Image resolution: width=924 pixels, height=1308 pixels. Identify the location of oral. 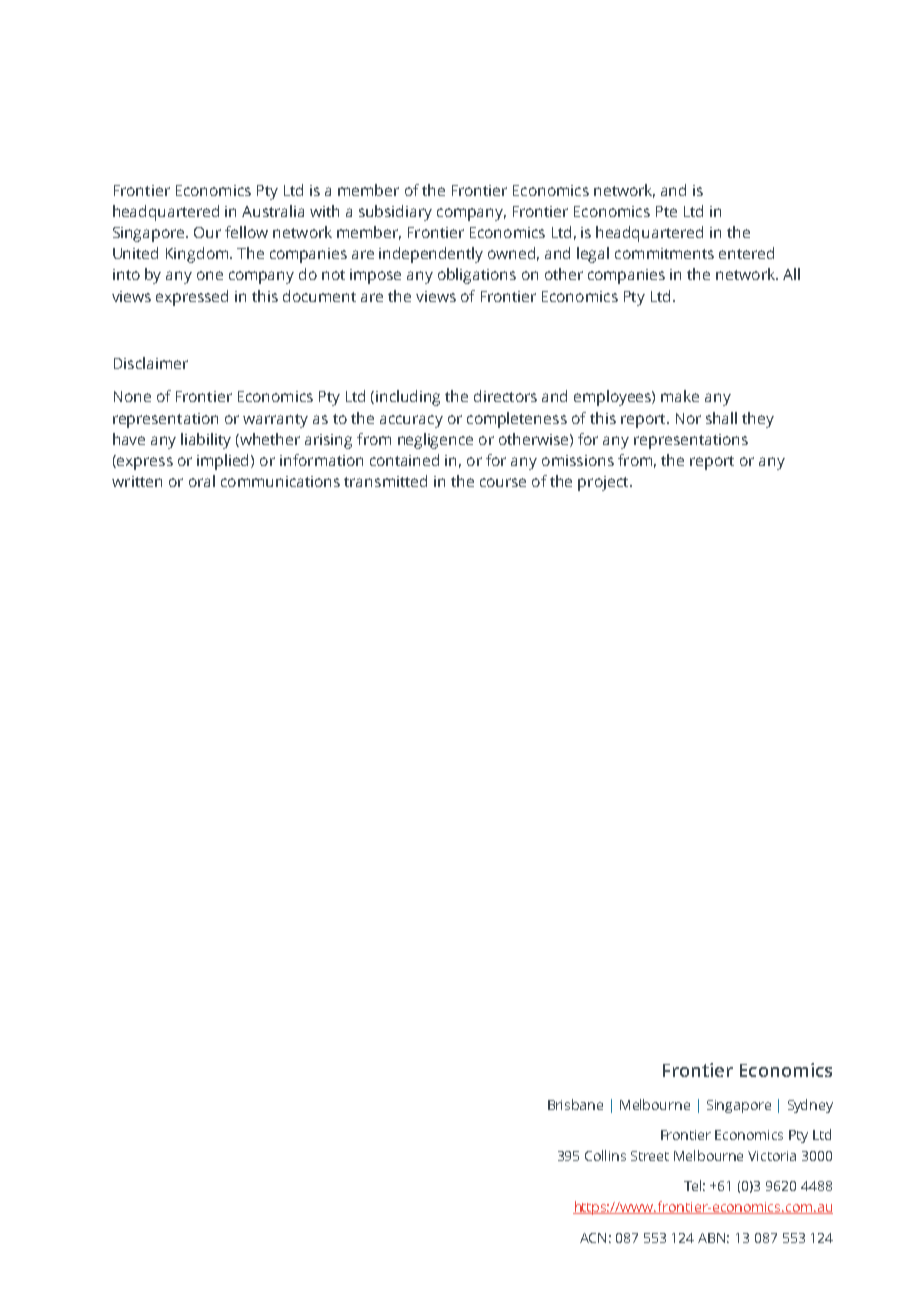
(202, 481).
